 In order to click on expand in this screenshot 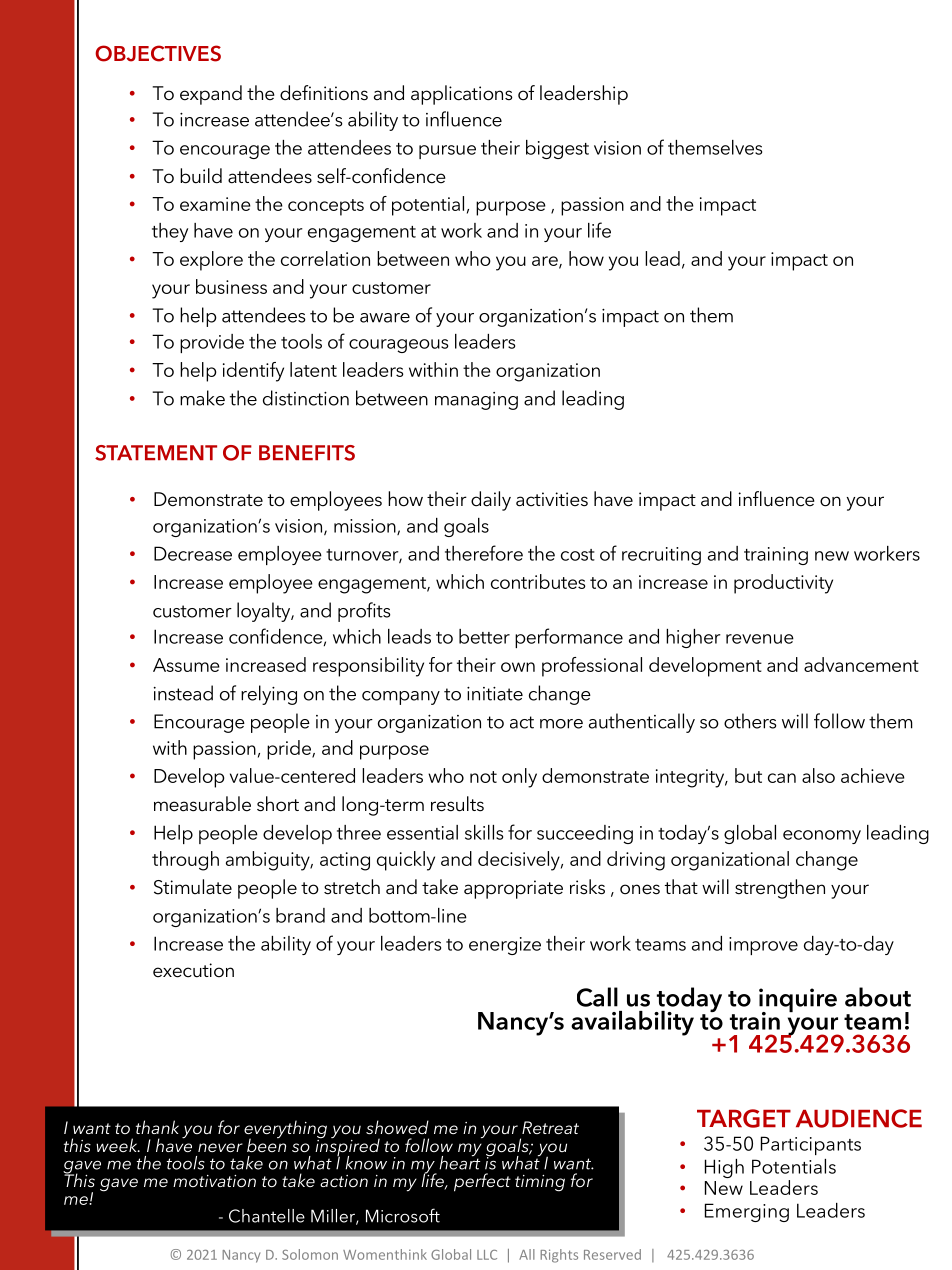, I will do `click(211, 95)`.
